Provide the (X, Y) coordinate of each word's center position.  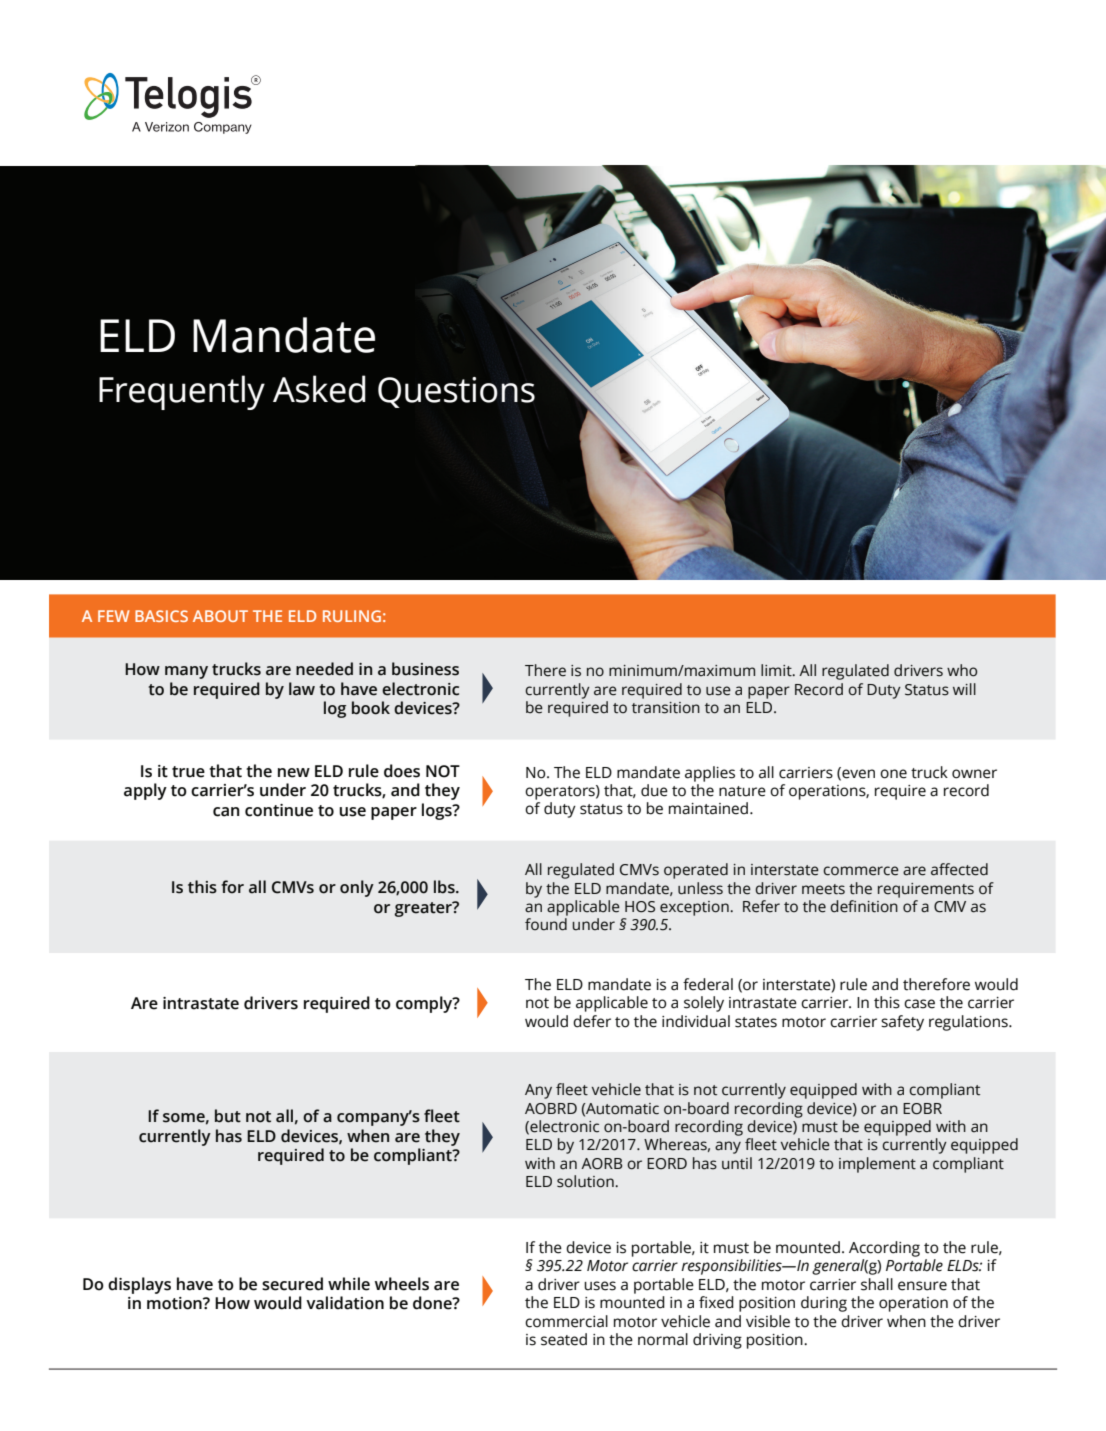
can (226, 812)
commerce (861, 871)
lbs (445, 887)
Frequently (182, 392)
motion (175, 1303)
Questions (456, 392)
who (962, 670)
